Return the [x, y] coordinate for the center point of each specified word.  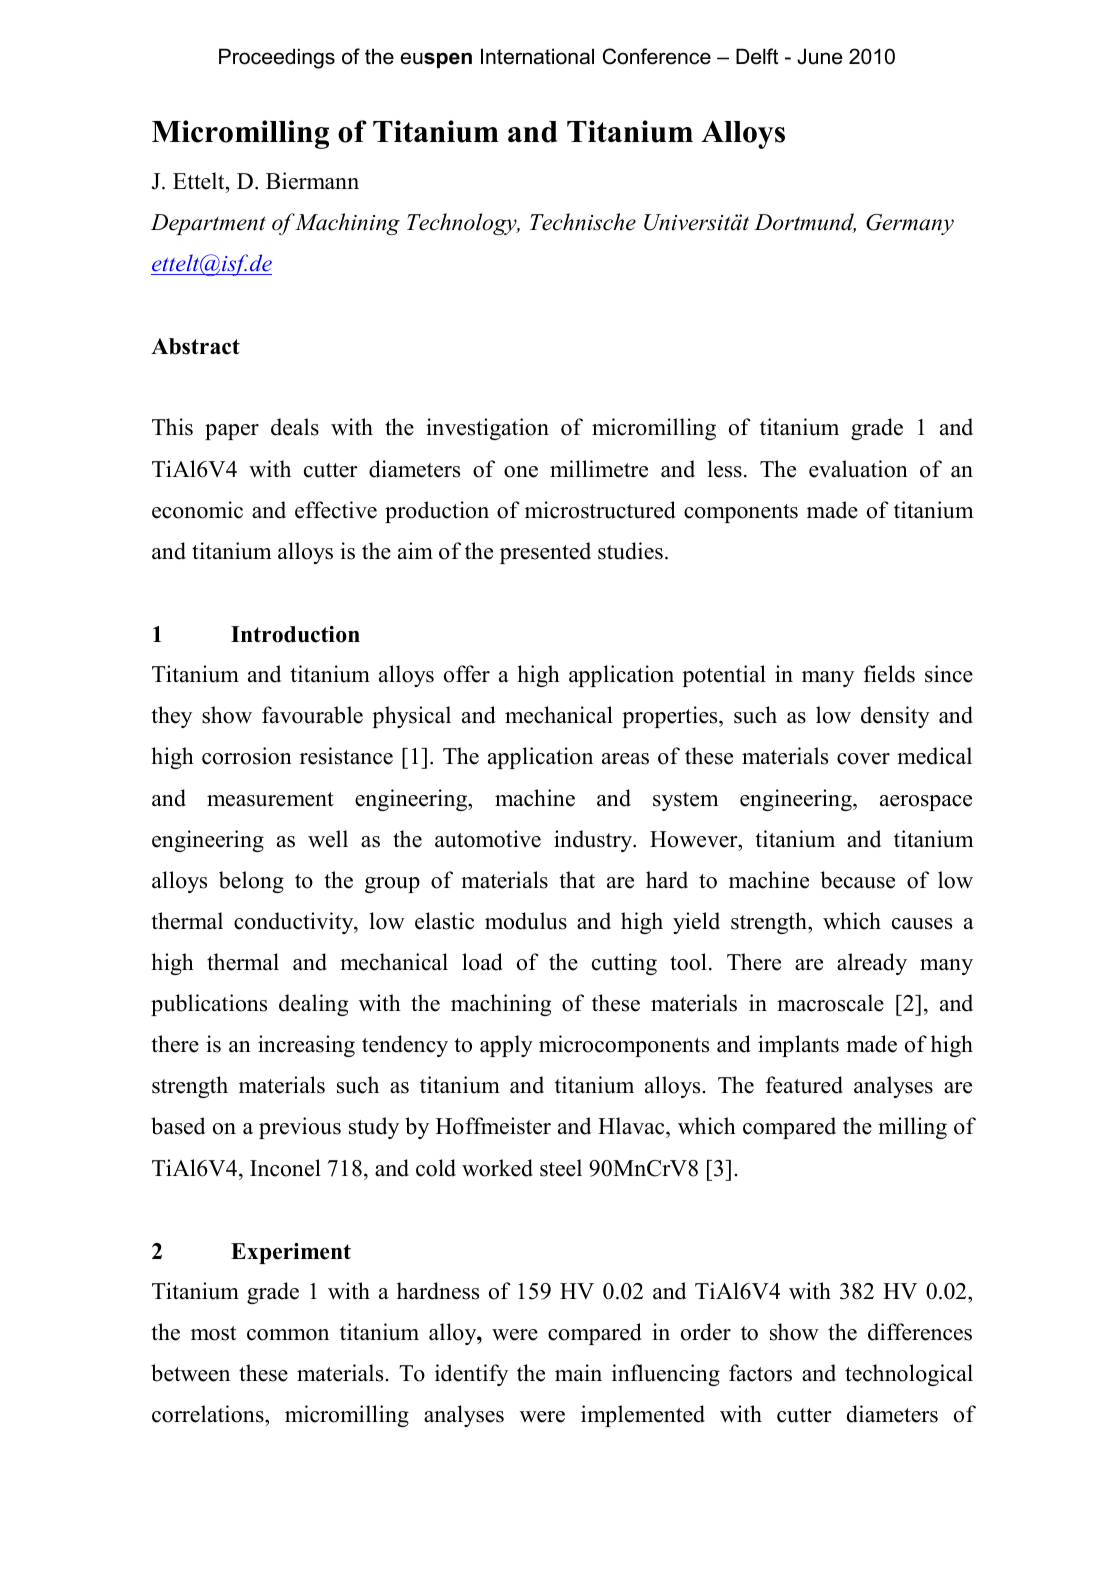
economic [197, 510]
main [578, 1372]
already [872, 964]
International [537, 56]
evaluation [858, 469]
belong [251, 882]
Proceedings [277, 58]
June [819, 56]
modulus [526, 921]
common [288, 1335]
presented [545, 553]
